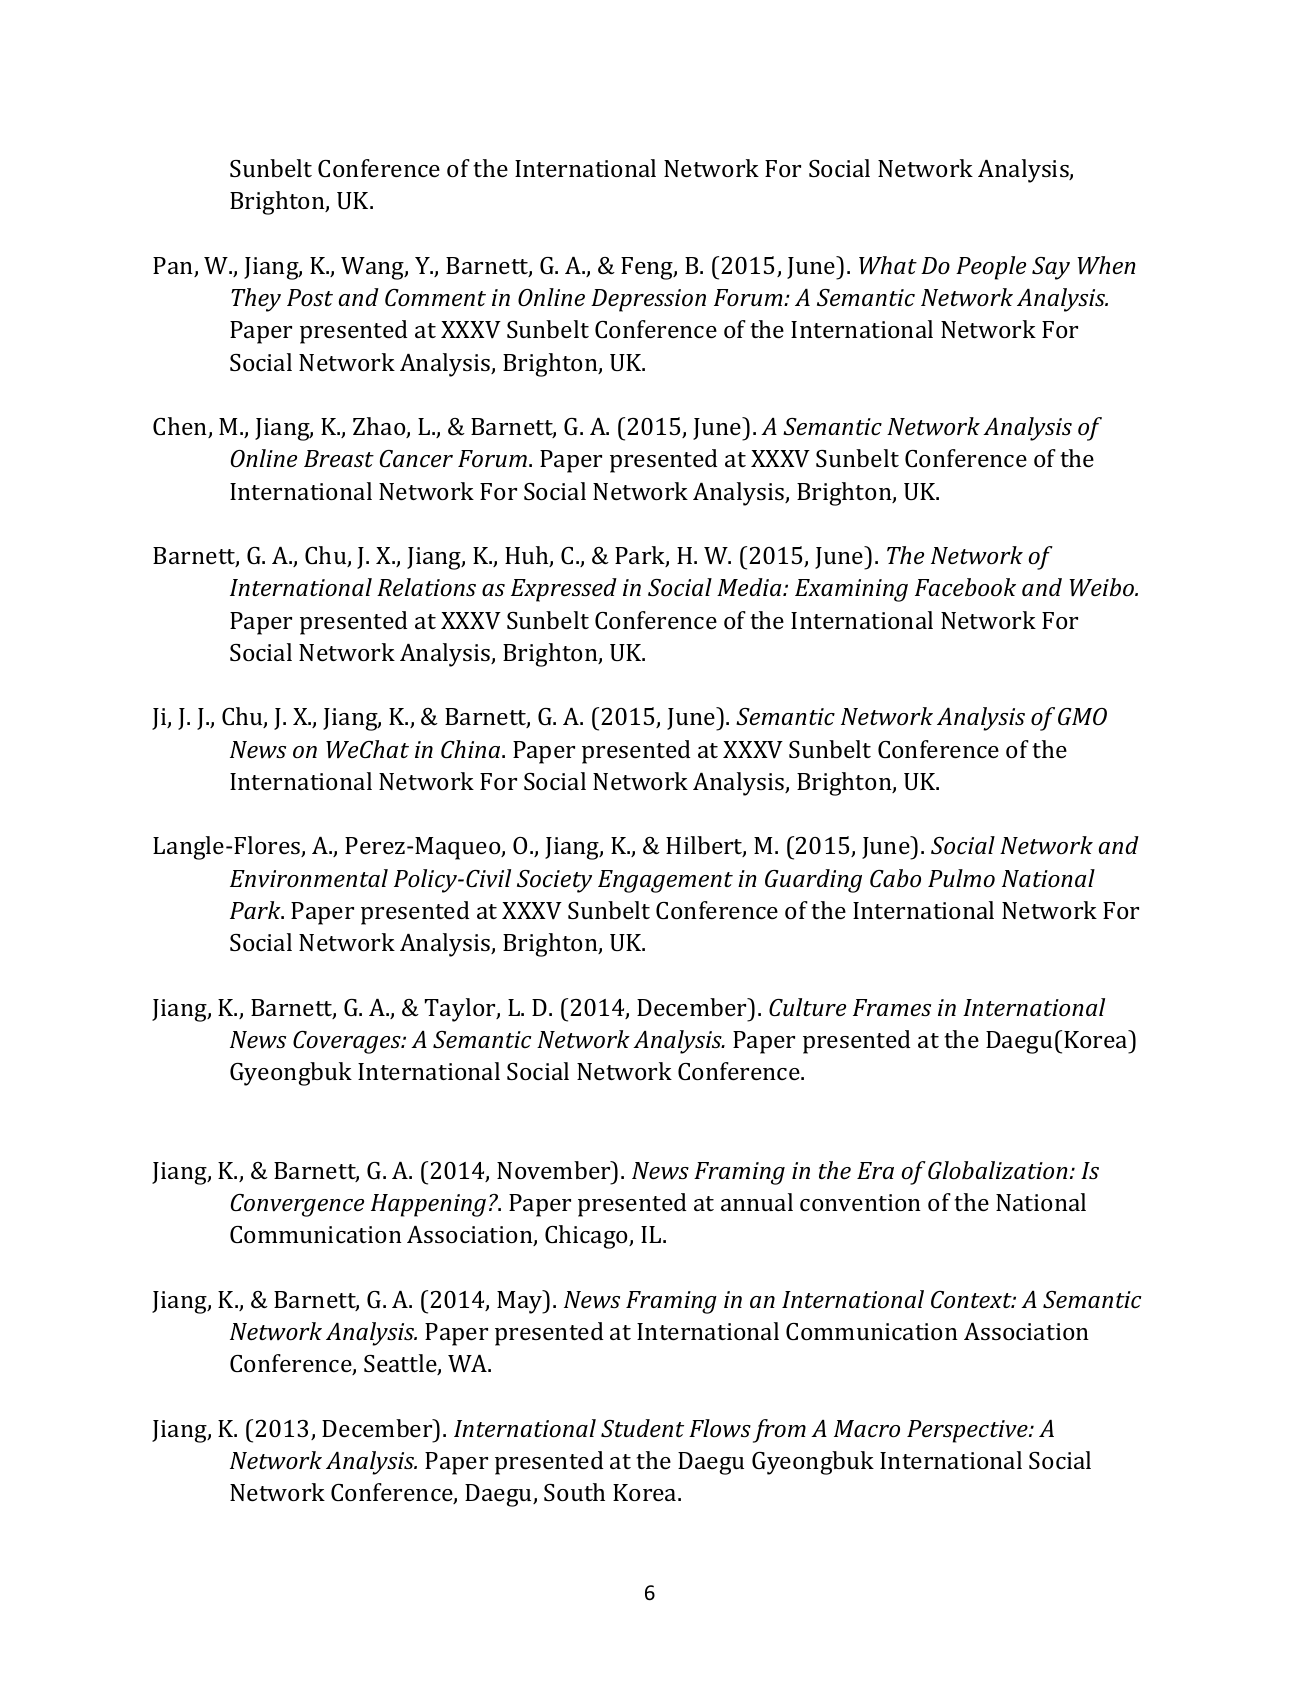 This screenshot has height=1683, width=1300. What do you see at coordinates (968, 1431) in the screenshot?
I see `Perspective` at bounding box center [968, 1431].
